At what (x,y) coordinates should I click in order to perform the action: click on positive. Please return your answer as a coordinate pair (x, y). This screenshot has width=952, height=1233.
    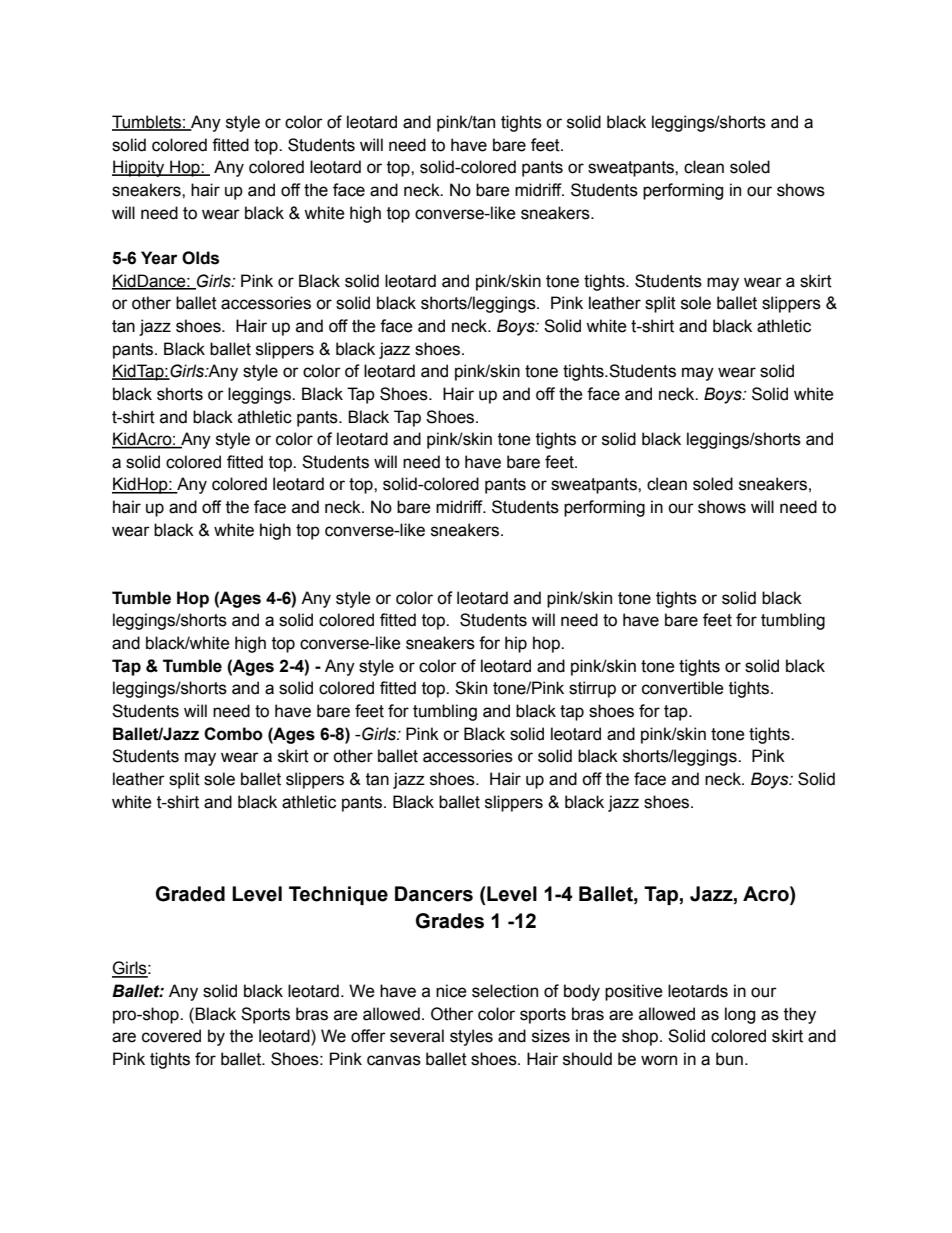
    Looking at the image, I should click on (634, 992).
